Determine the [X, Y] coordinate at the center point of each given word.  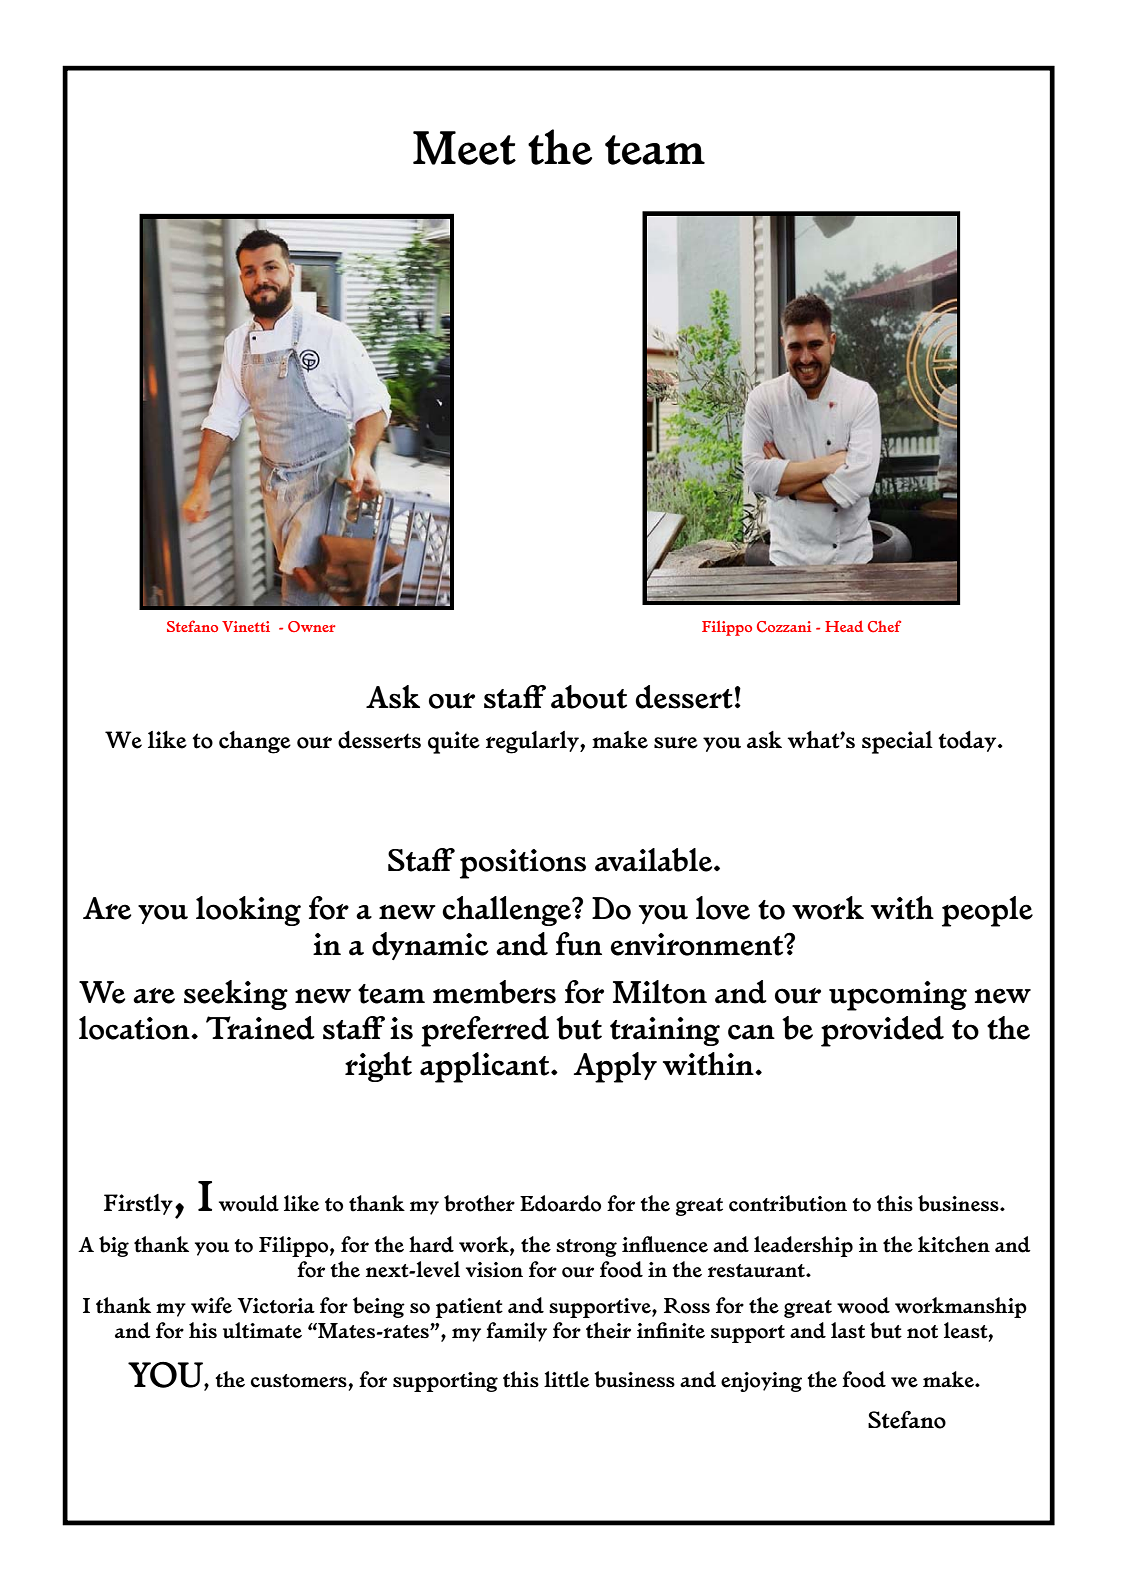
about [589, 697]
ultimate [262, 1330]
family [516, 1332]
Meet [464, 148]
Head [844, 626]
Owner [312, 626]
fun [579, 944]
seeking [236, 995]
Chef [884, 626]
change [255, 742]
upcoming [898, 996]
